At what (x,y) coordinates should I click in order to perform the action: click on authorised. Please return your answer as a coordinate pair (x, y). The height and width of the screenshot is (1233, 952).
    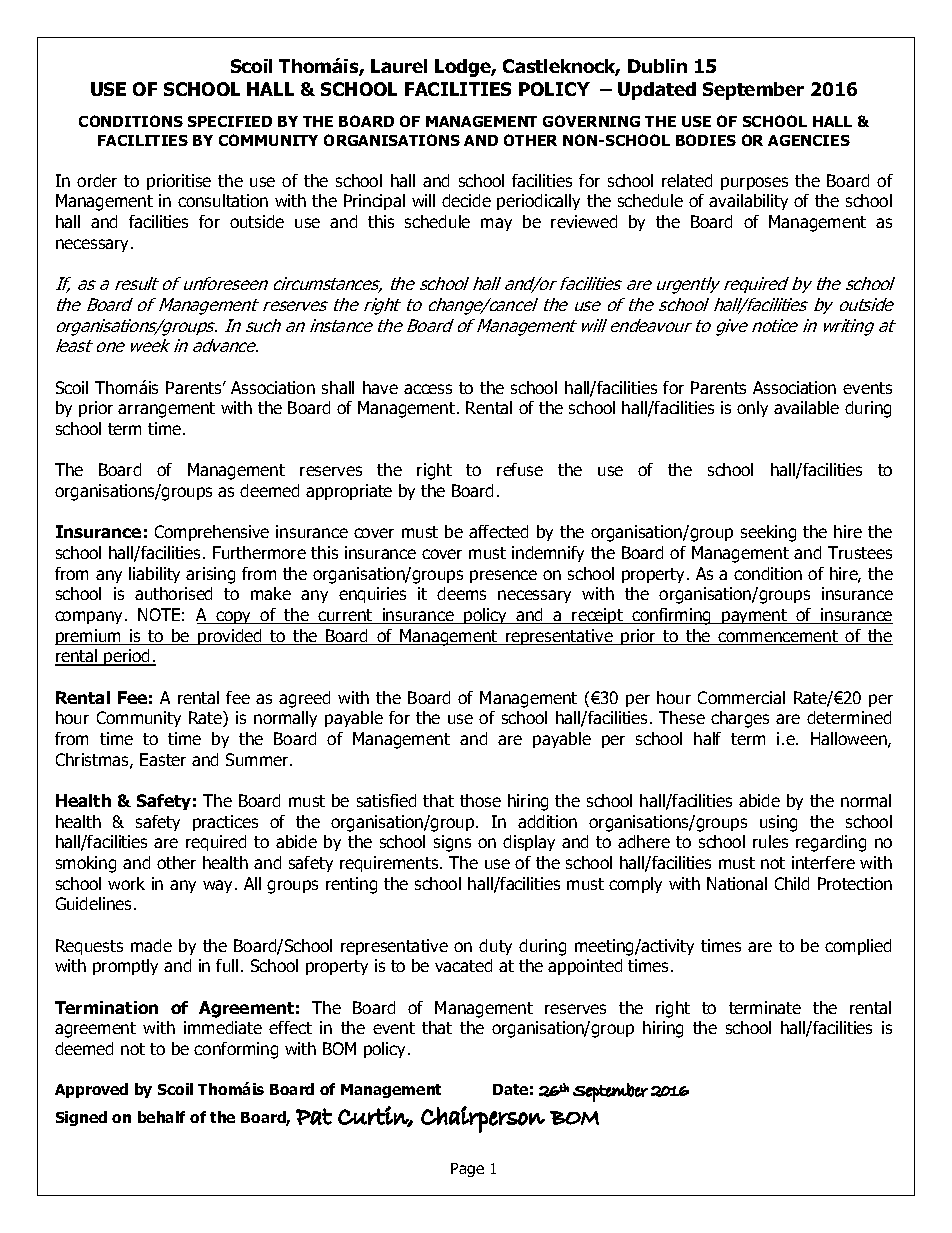
    Looking at the image, I should click on (173, 593).
